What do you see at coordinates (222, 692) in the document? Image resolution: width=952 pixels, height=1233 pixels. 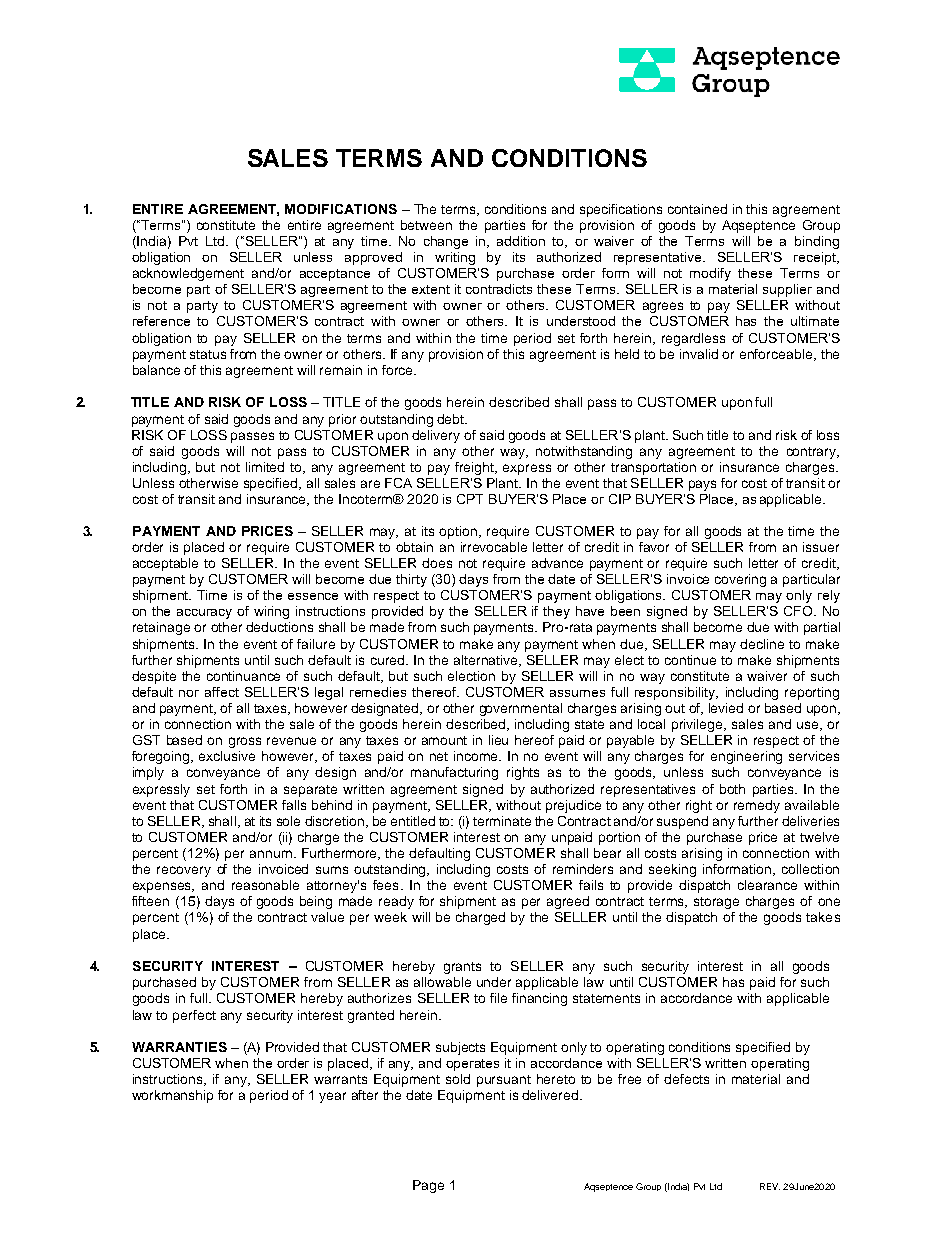 I see `affect` at bounding box center [222, 692].
